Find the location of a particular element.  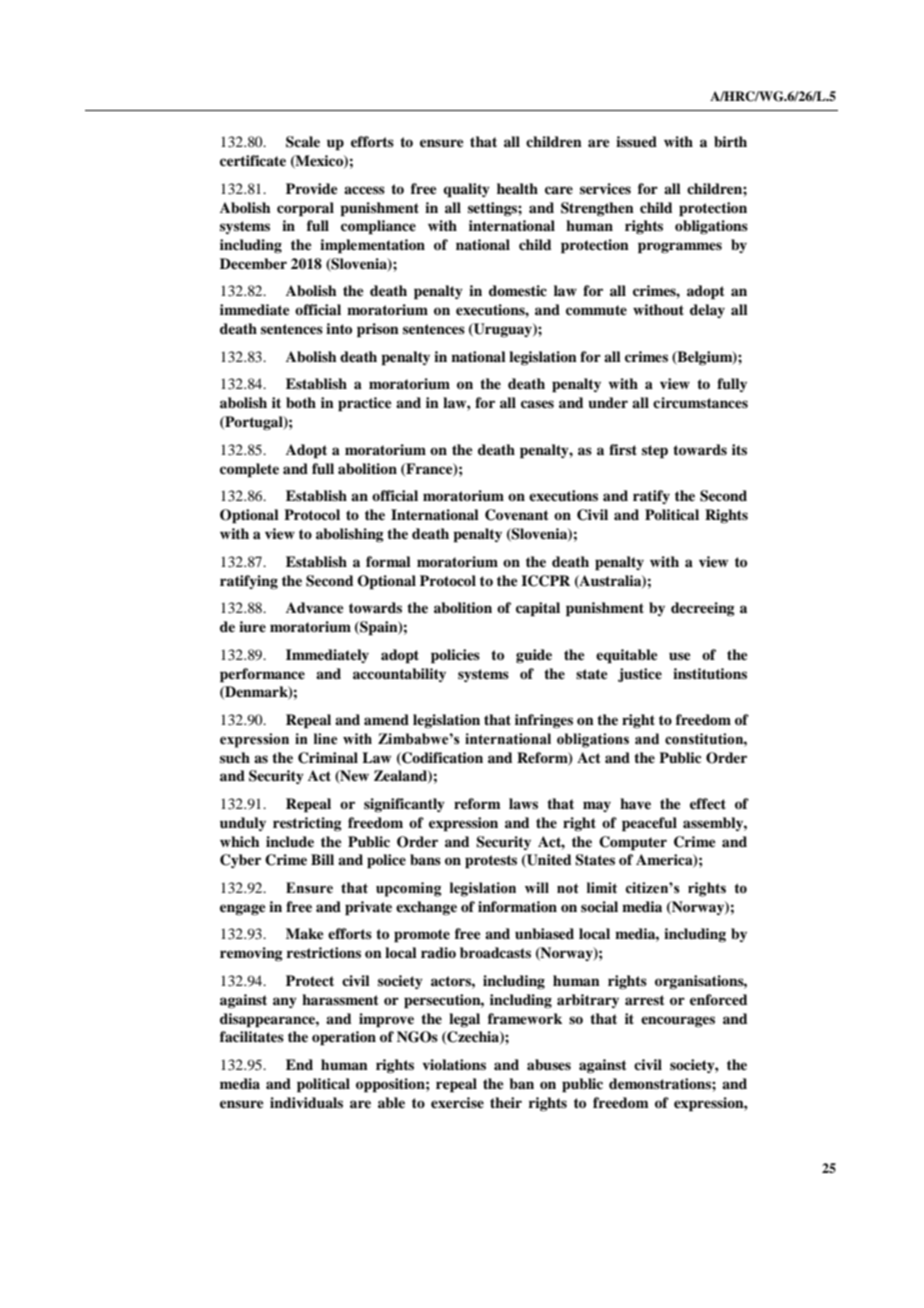

circumstances is located at coordinates (700, 402).
